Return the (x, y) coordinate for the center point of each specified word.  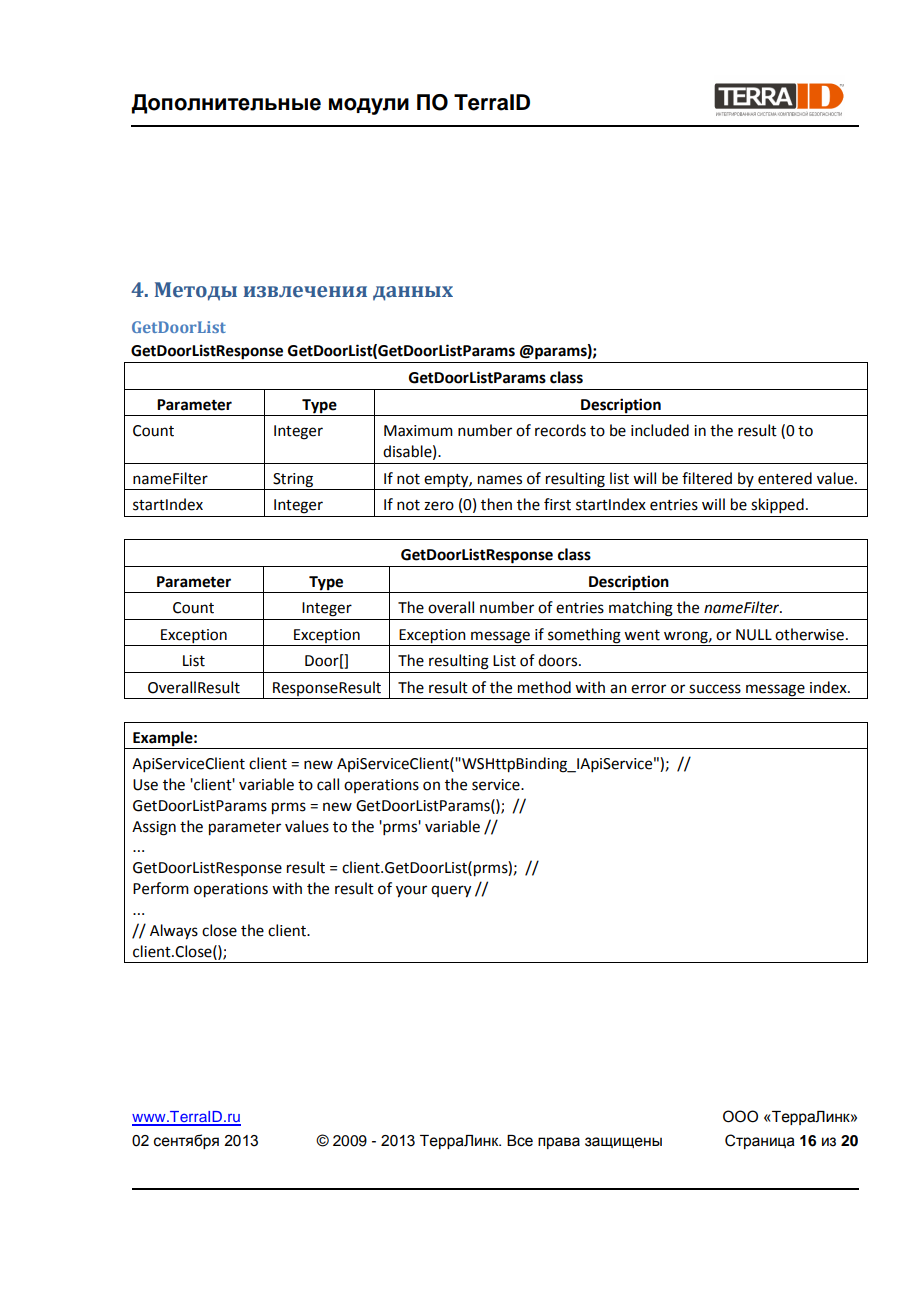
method (544, 687)
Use (145, 785)
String (293, 480)
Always (174, 932)
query (451, 891)
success (715, 689)
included (660, 430)
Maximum (418, 431)
